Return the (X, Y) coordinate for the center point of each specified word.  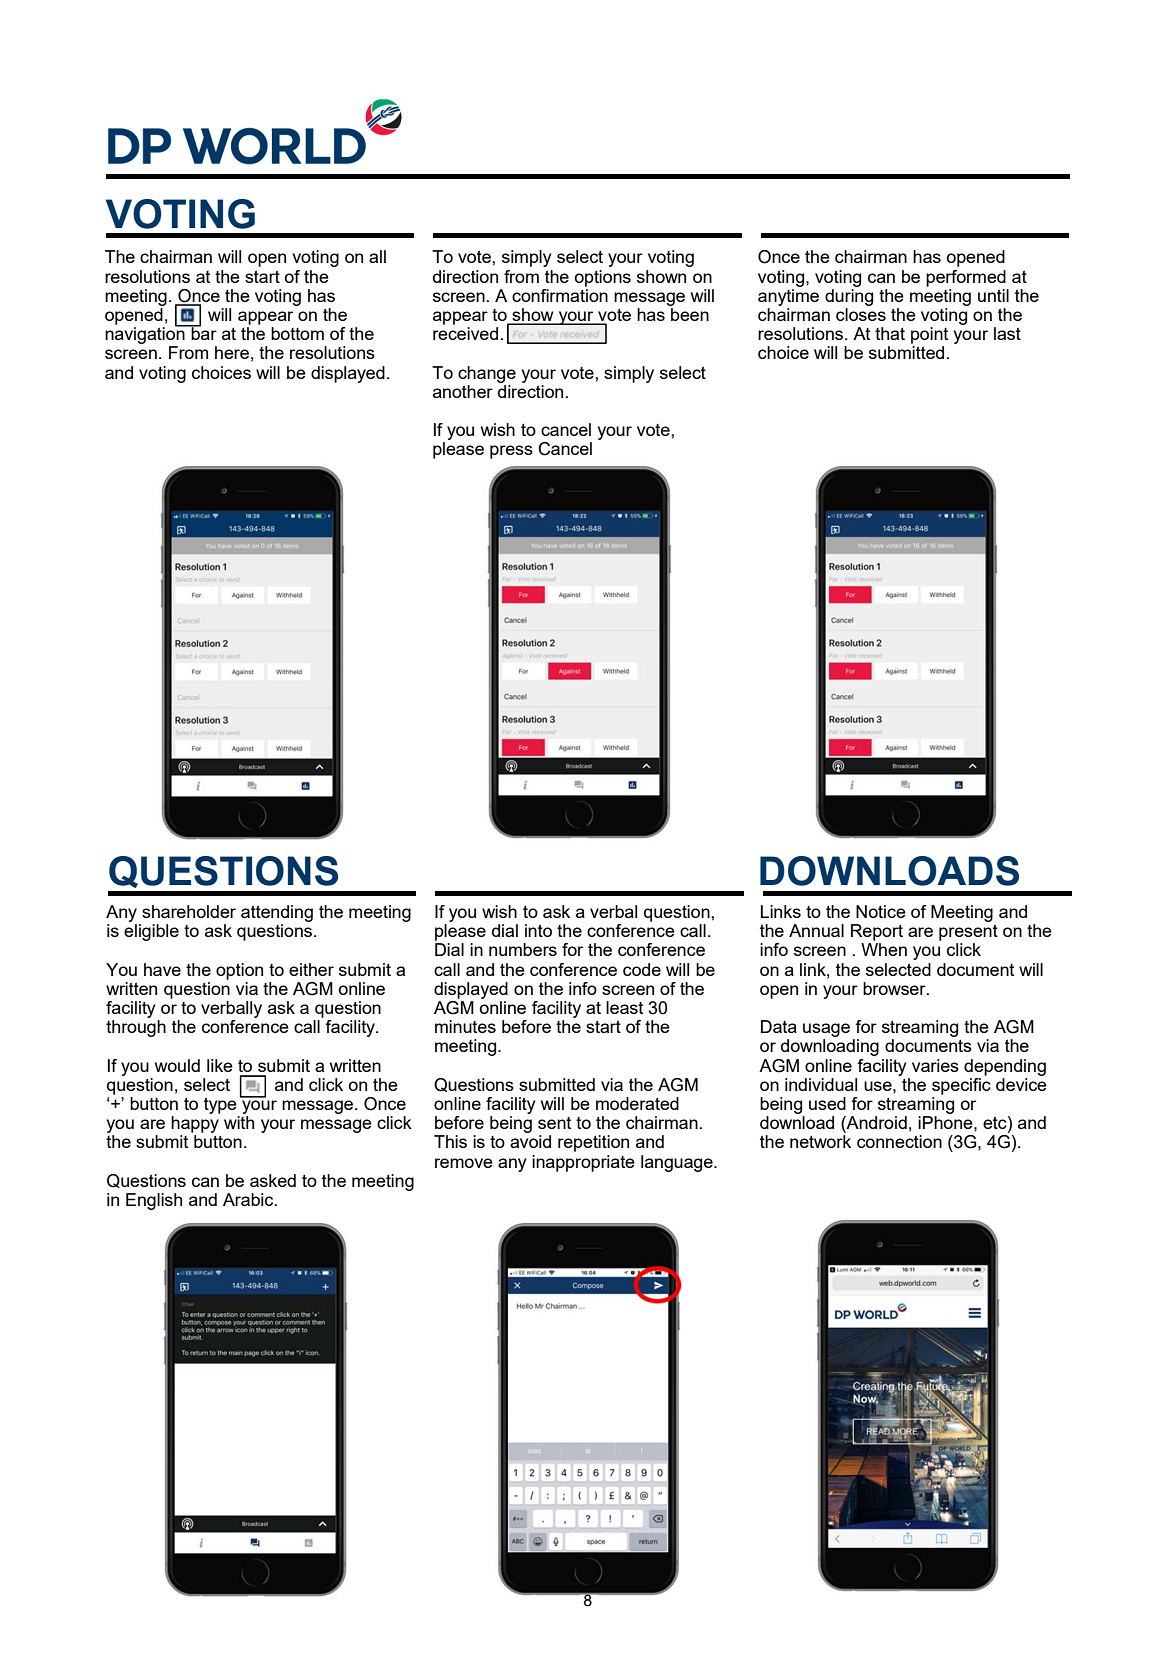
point (929, 335)
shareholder (189, 911)
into (538, 930)
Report (877, 932)
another (463, 391)
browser (895, 988)
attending (277, 913)
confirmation (560, 294)
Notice (881, 911)
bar (203, 332)
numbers (523, 949)
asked (273, 1180)
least (624, 1007)
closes (861, 314)
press (511, 452)
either (311, 969)
